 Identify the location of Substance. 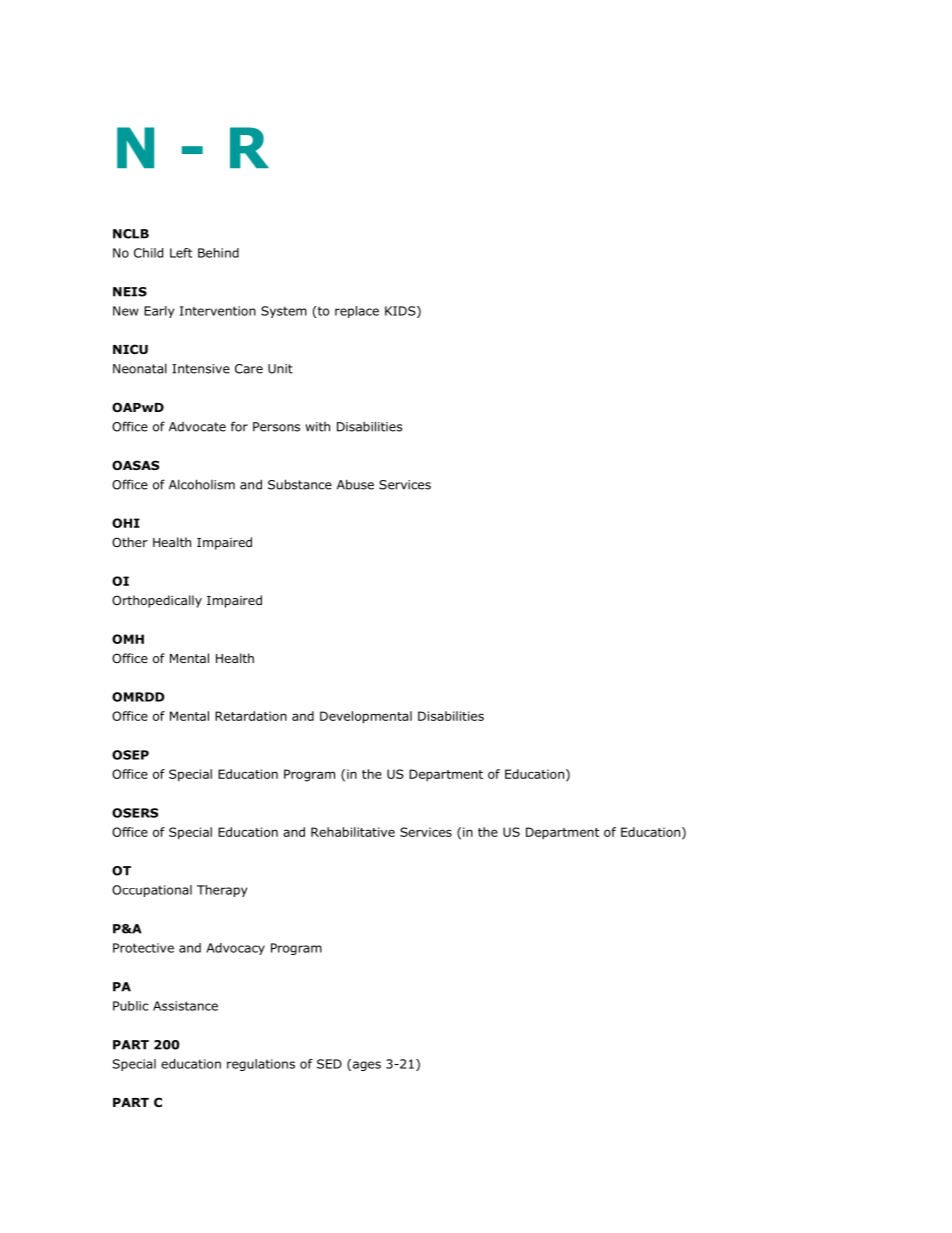
(300, 484).
